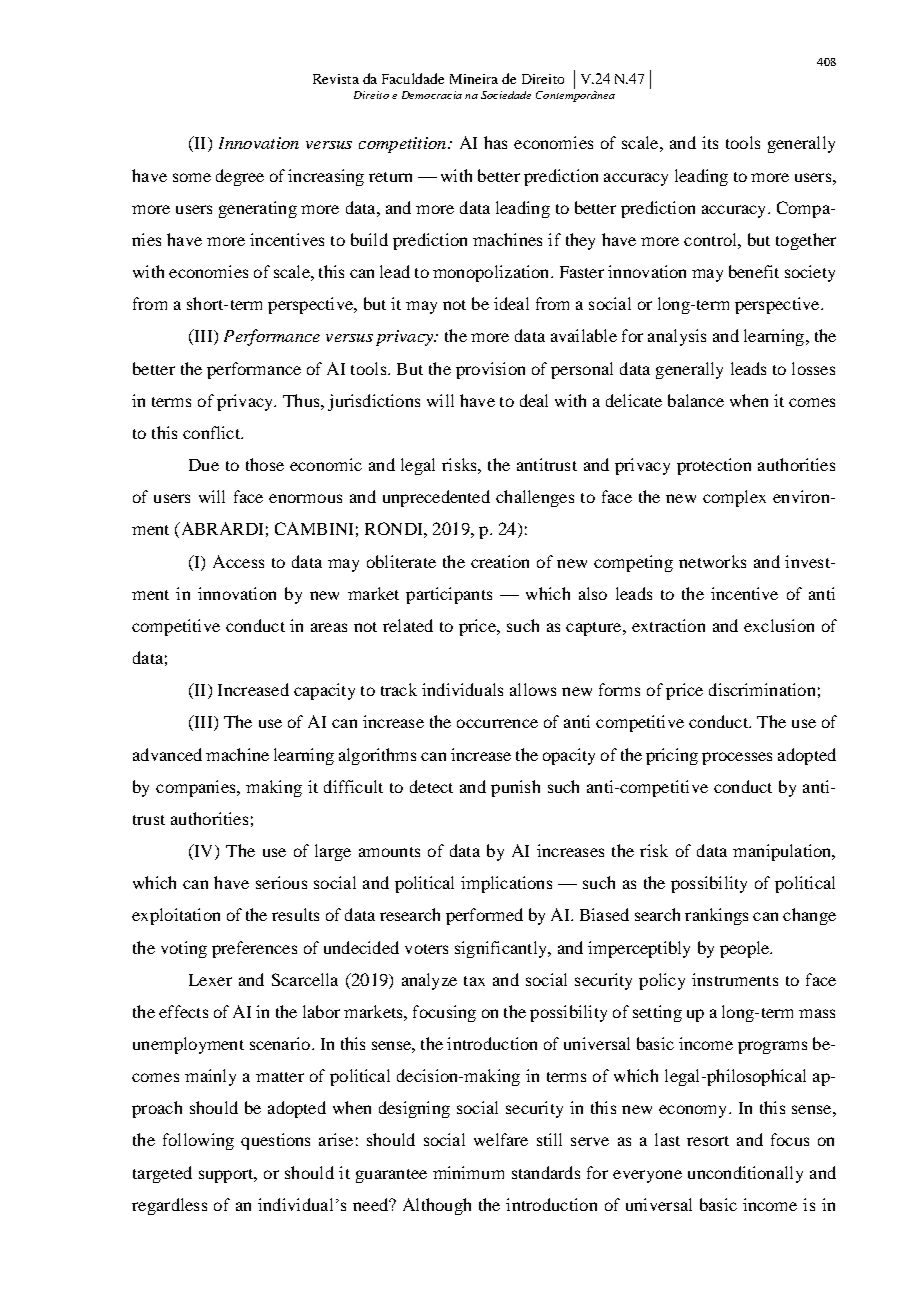 This screenshot has height=1308, width=924. Describe the element at coordinates (449, 595) in the screenshot. I see `participants` at that location.
